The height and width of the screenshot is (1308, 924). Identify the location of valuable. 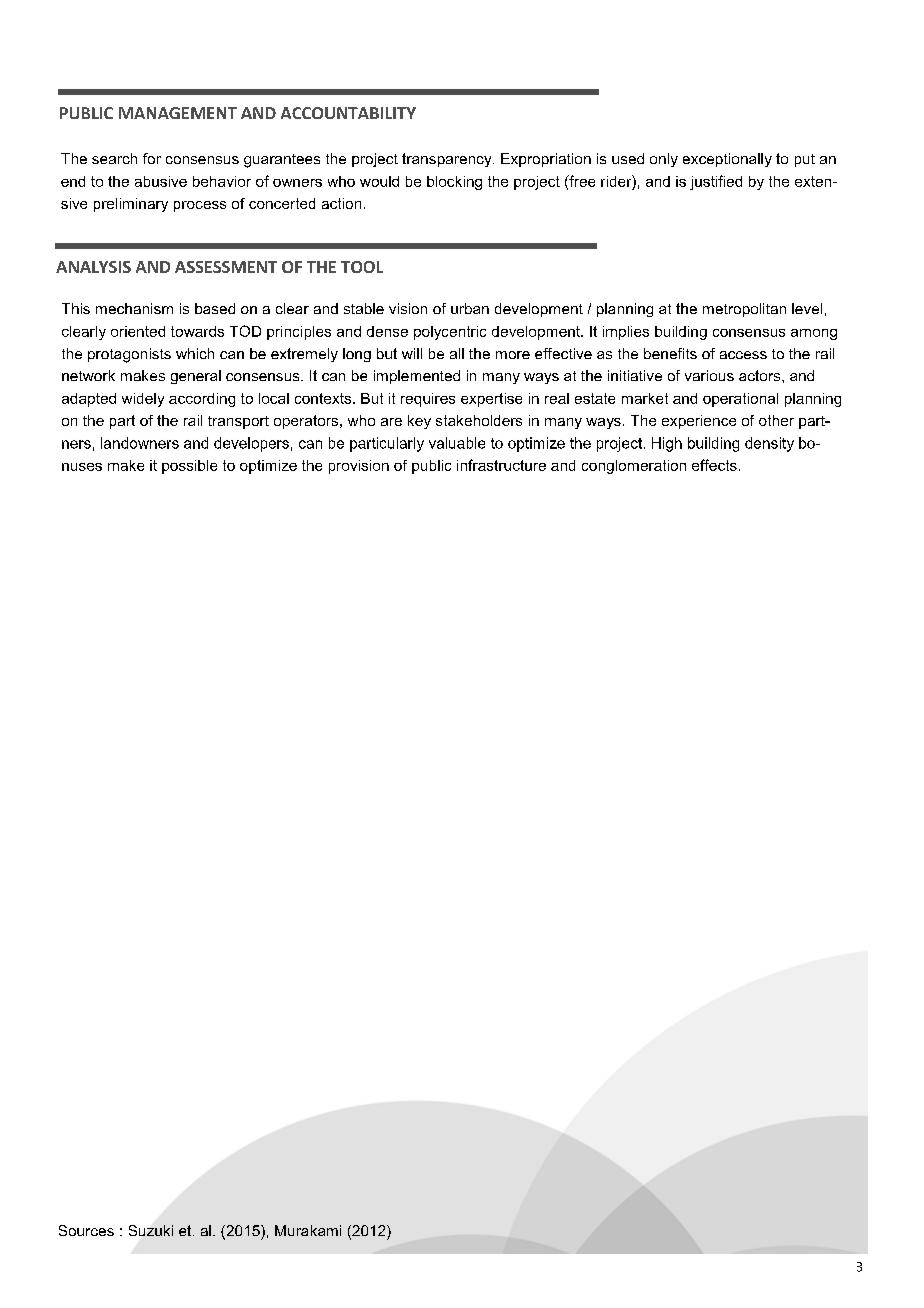
(457, 443).
